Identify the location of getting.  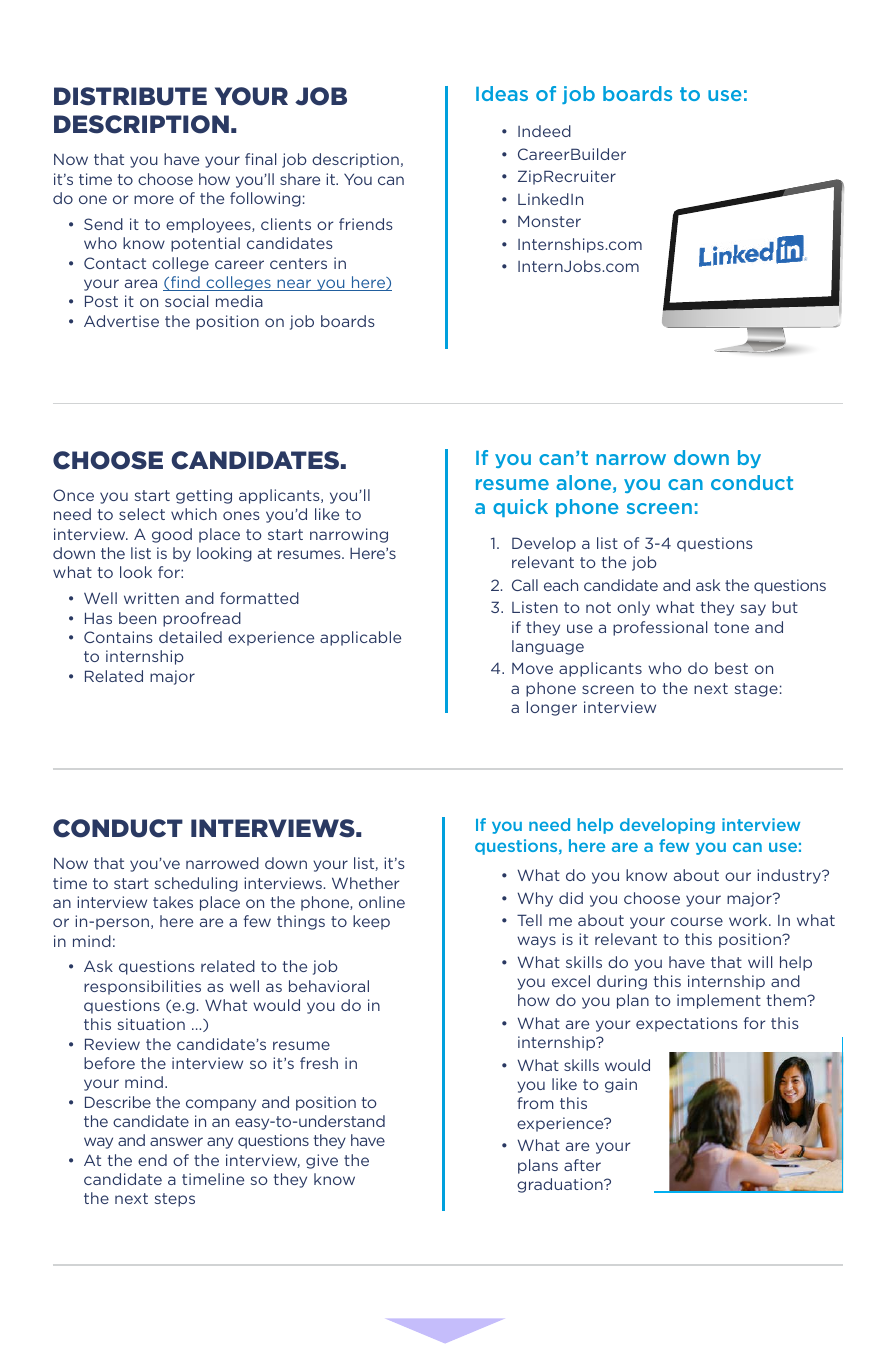
(204, 496).
